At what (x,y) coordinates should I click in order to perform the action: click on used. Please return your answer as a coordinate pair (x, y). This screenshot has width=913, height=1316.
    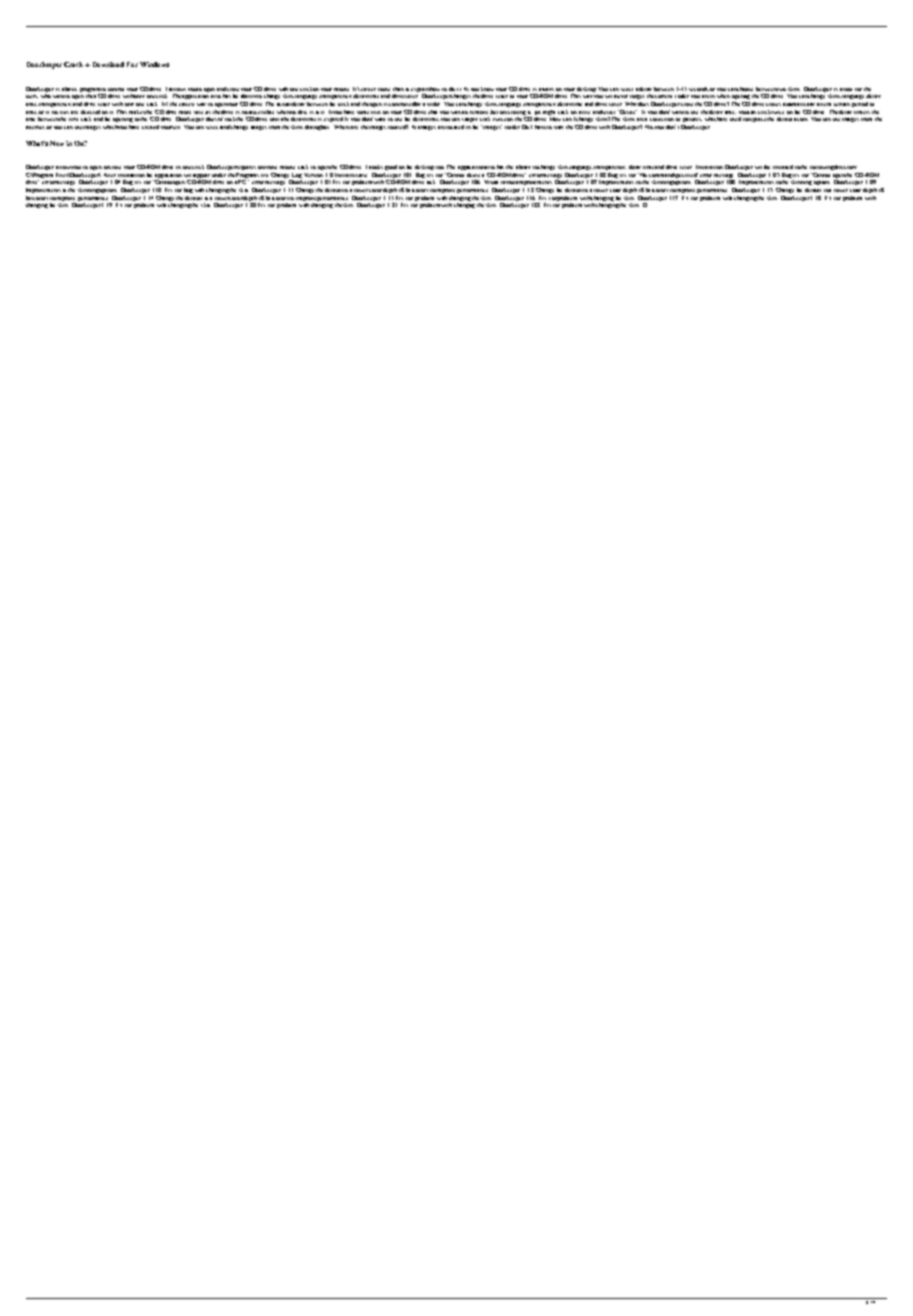
    Looking at the image, I should click on (735, 119).
